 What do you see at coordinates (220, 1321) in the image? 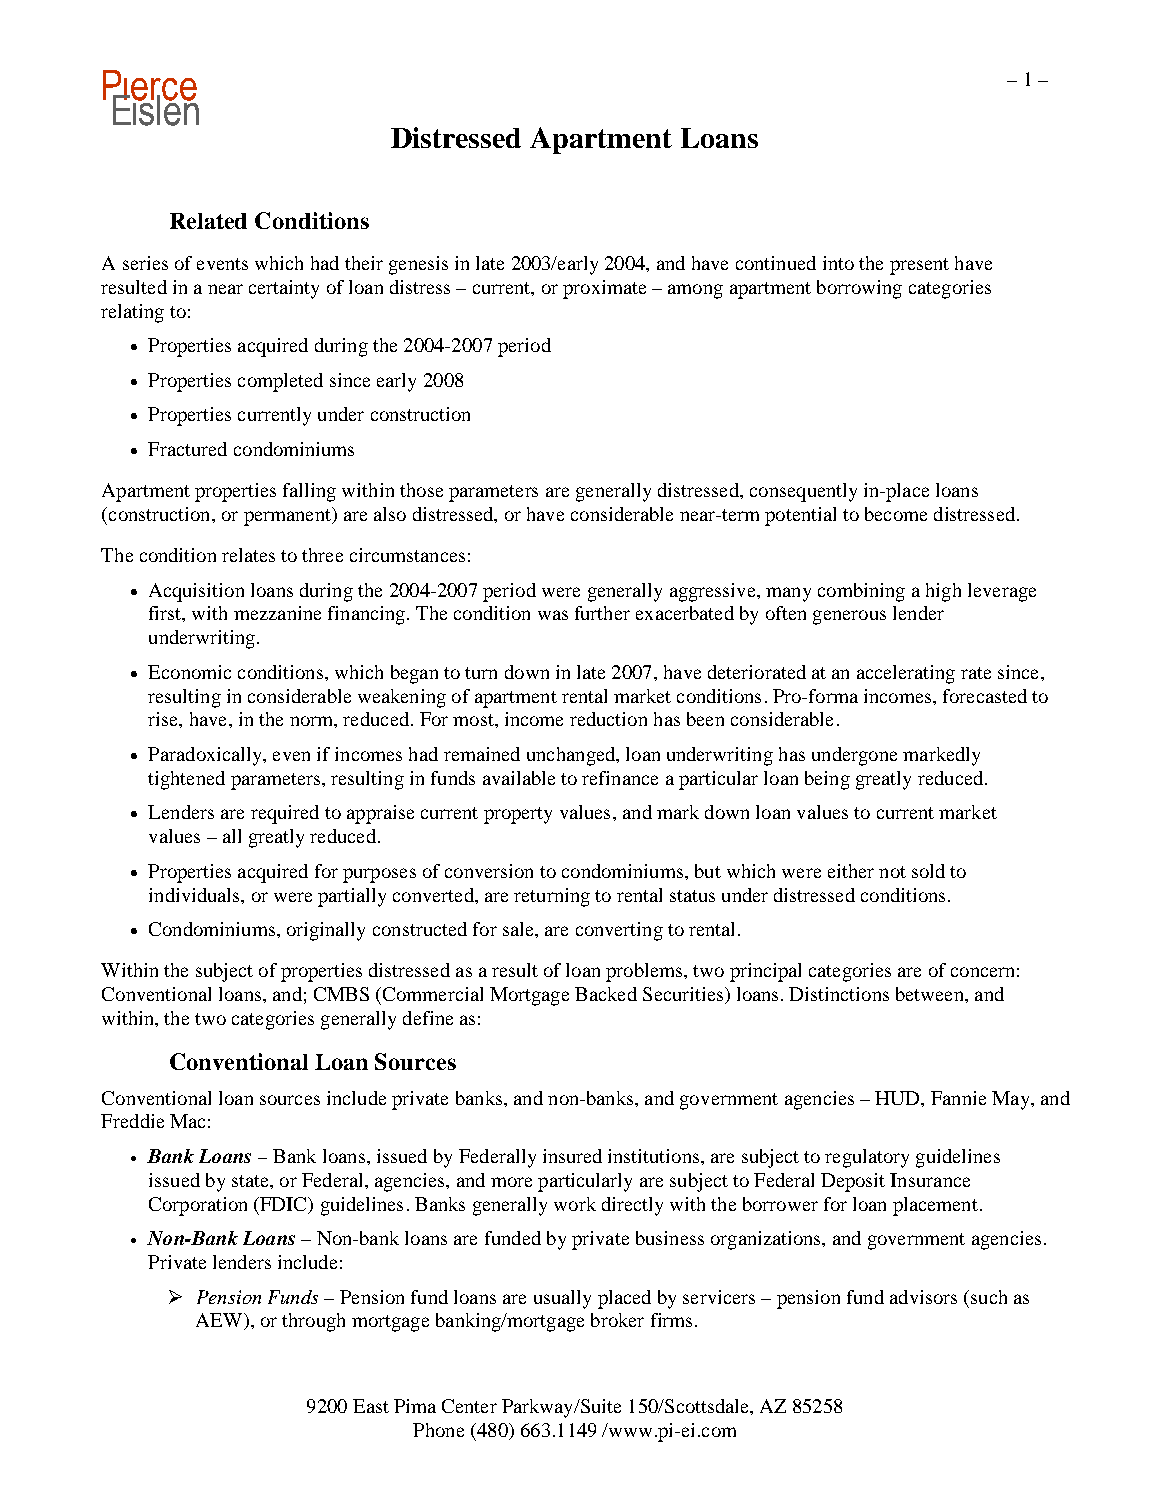
I see `AEW` at bounding box center [220, 1321].
